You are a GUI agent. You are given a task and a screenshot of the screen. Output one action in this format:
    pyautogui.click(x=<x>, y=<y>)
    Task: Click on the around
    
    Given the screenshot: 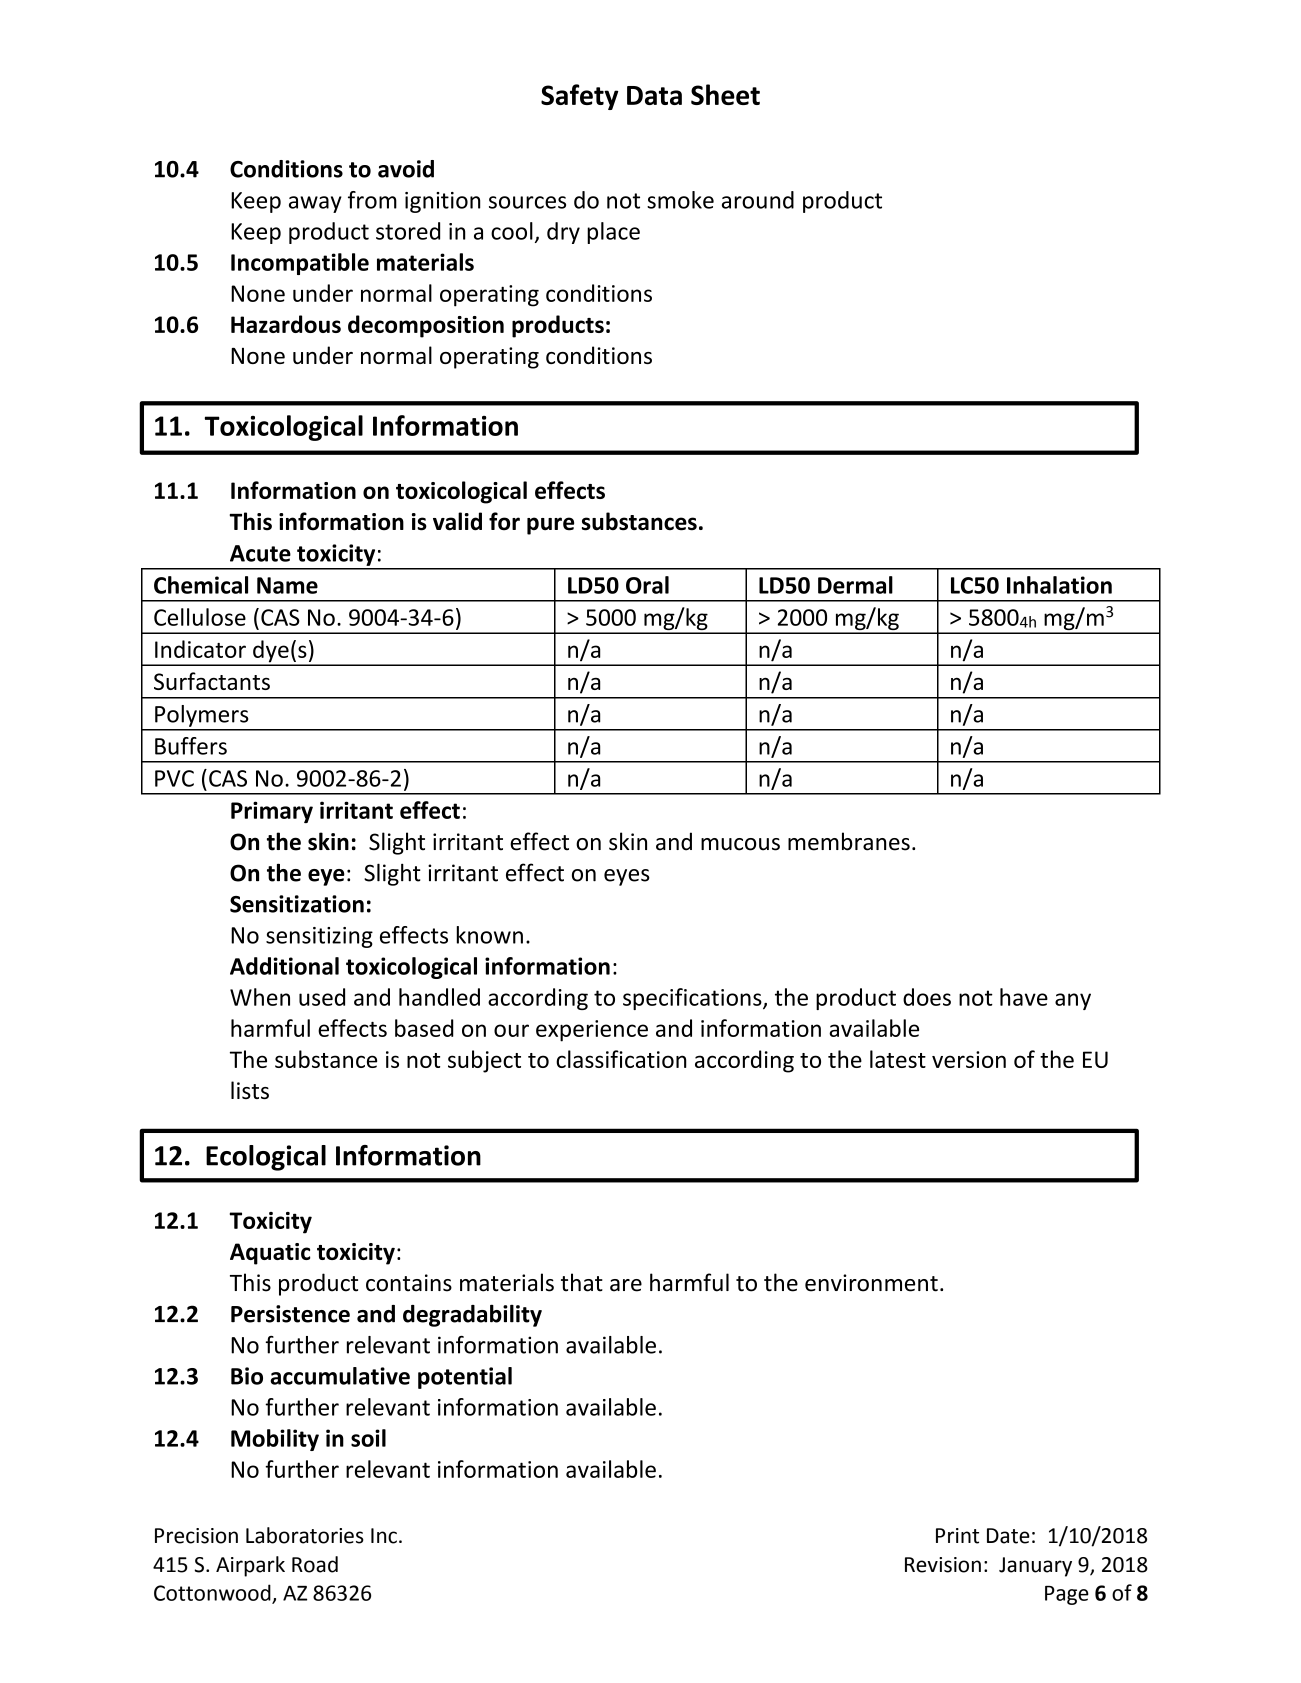 What is the action you would take?
    pyautogui.click(x=758, y=200)
